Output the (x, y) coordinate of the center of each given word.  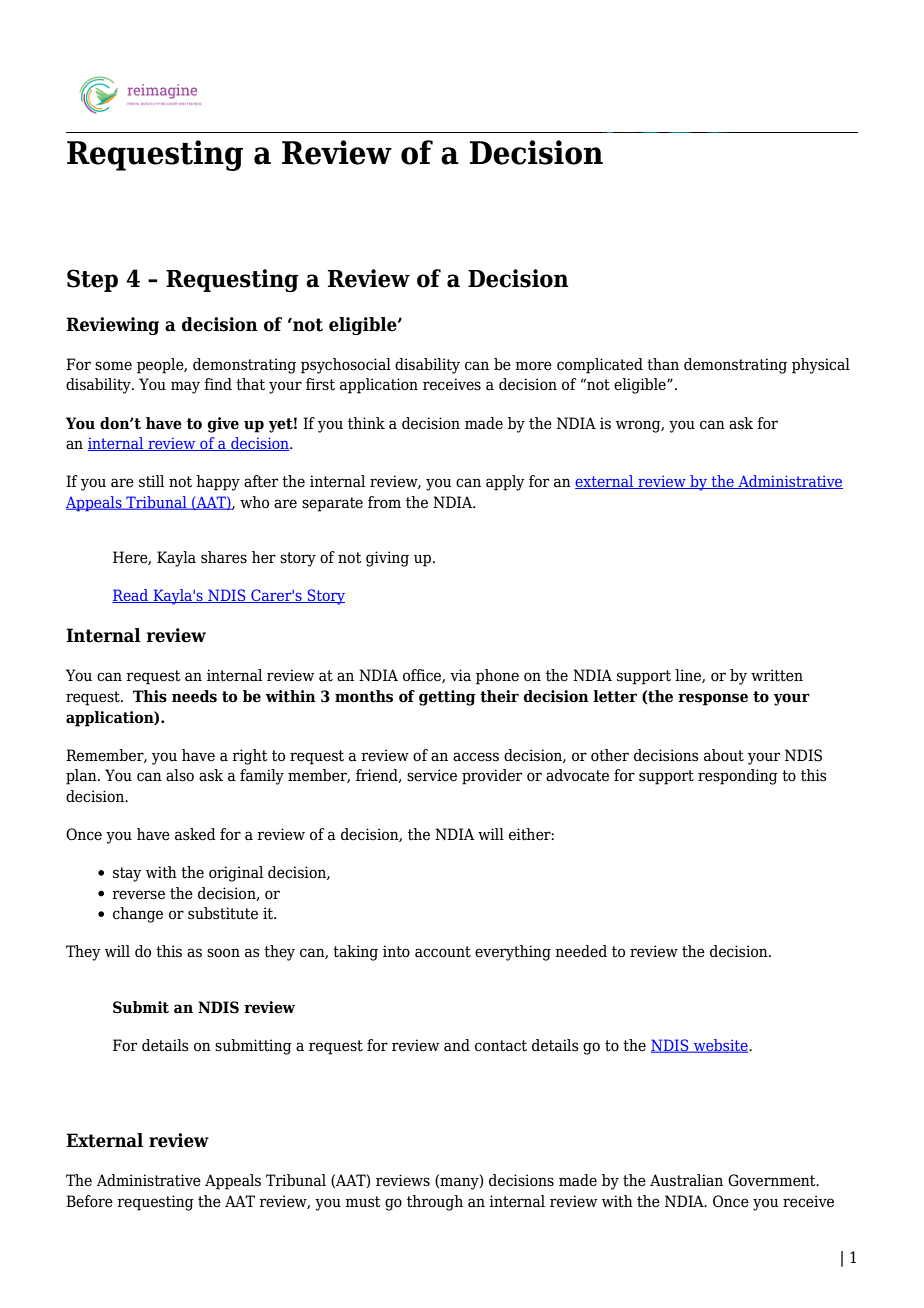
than (663, 364)
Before (89, 1201)
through (435, 1203)
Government (773, 1180)
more (533, 366)
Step (92, 280)
